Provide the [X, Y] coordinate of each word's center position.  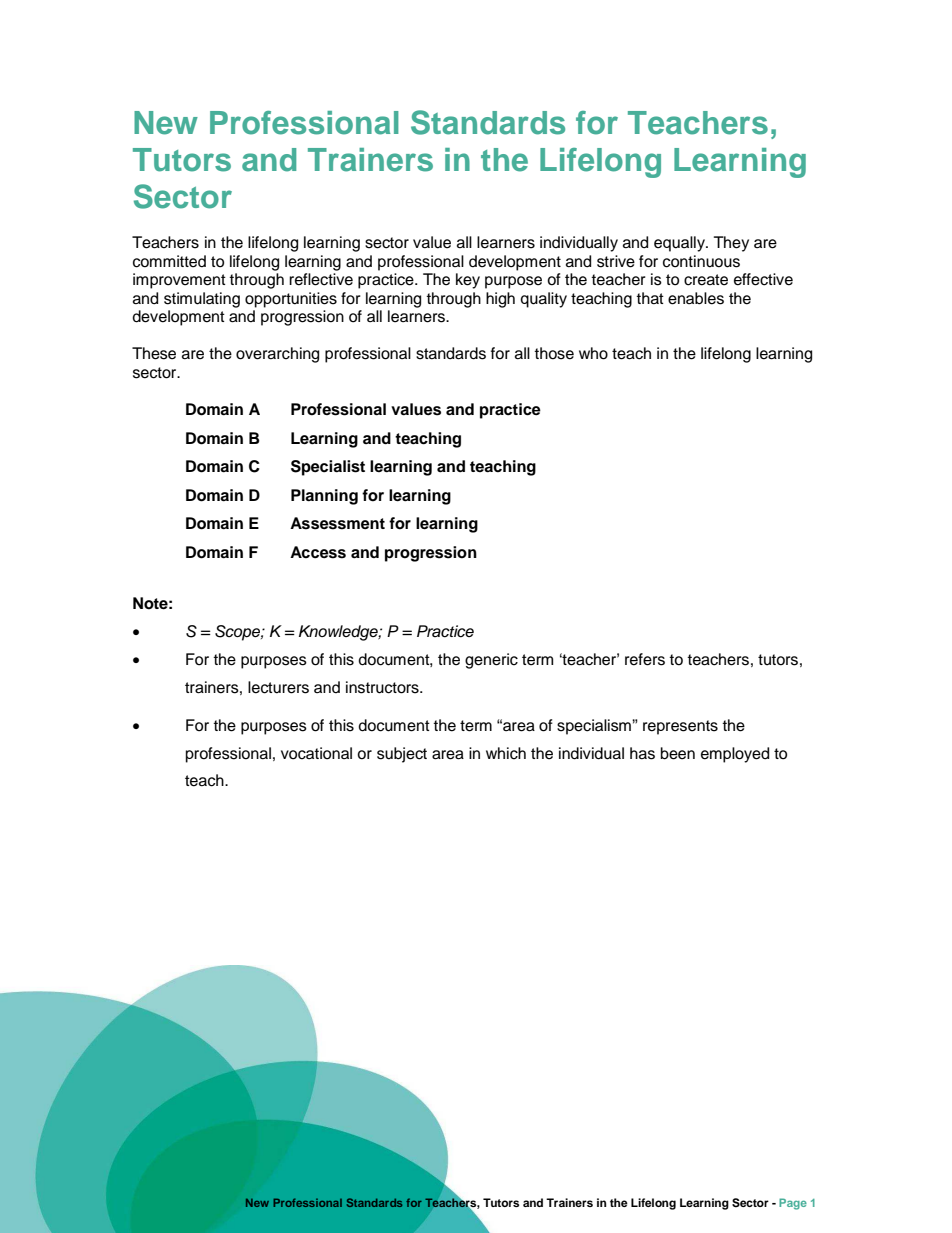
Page [793, 1204]
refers [645, 659]
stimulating [202, 300]
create [706, 280]
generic [491, 661]
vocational [316, 753]
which [506, 753]
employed [735, 755]
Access [318, 552]
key [468, 281]
